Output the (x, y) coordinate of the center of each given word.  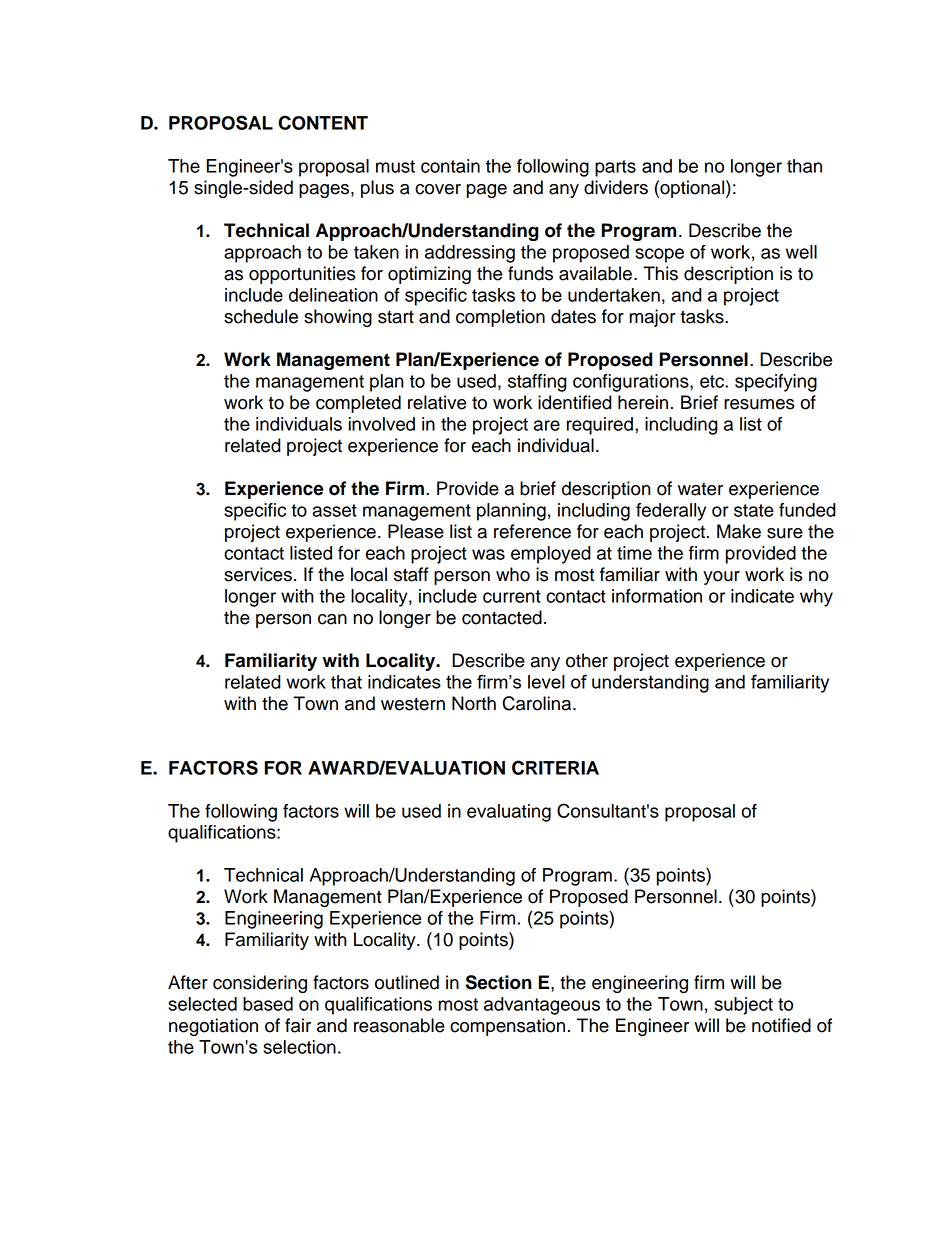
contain (450, 166)
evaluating (509, 813)
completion (500, 318)
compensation (507, 1027)
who (513, 574)
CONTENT (323, 122)
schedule (261, 316)
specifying (776, 383)
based (268, 1004)
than (804, 166)
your (721, 578)
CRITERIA (555, 767)
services (258, 574)
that (346, 682)
